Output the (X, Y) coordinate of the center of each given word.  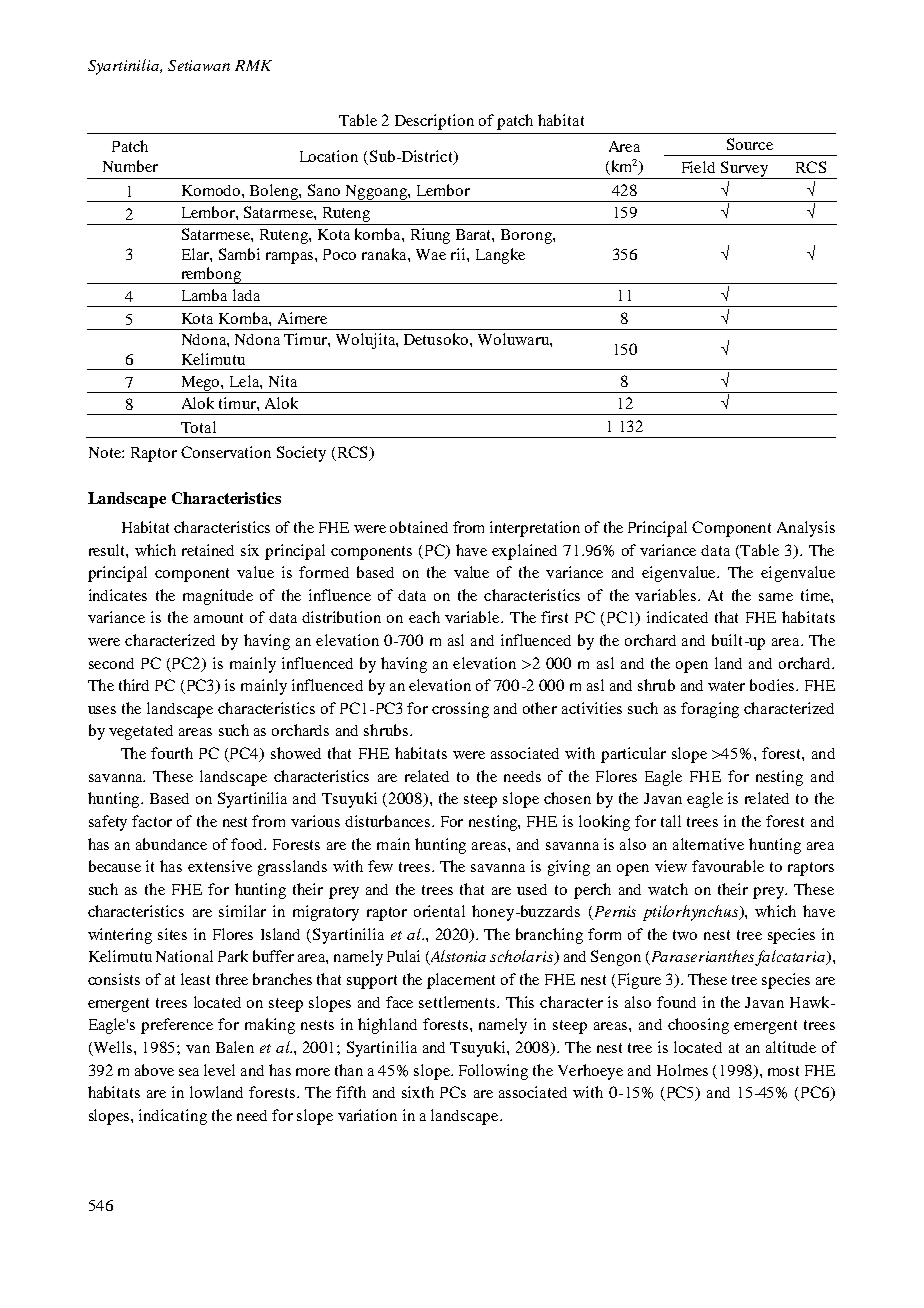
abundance (171, 844)
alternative (708, 844)
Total (198, 427)
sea (189, 1072)
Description (434, 122)
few (380, 866)
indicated (677, 617)
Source (750, 144)
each (424, 617)
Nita (283, 381)
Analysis (806, 529)
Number (130, 166)
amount (218, 618)
